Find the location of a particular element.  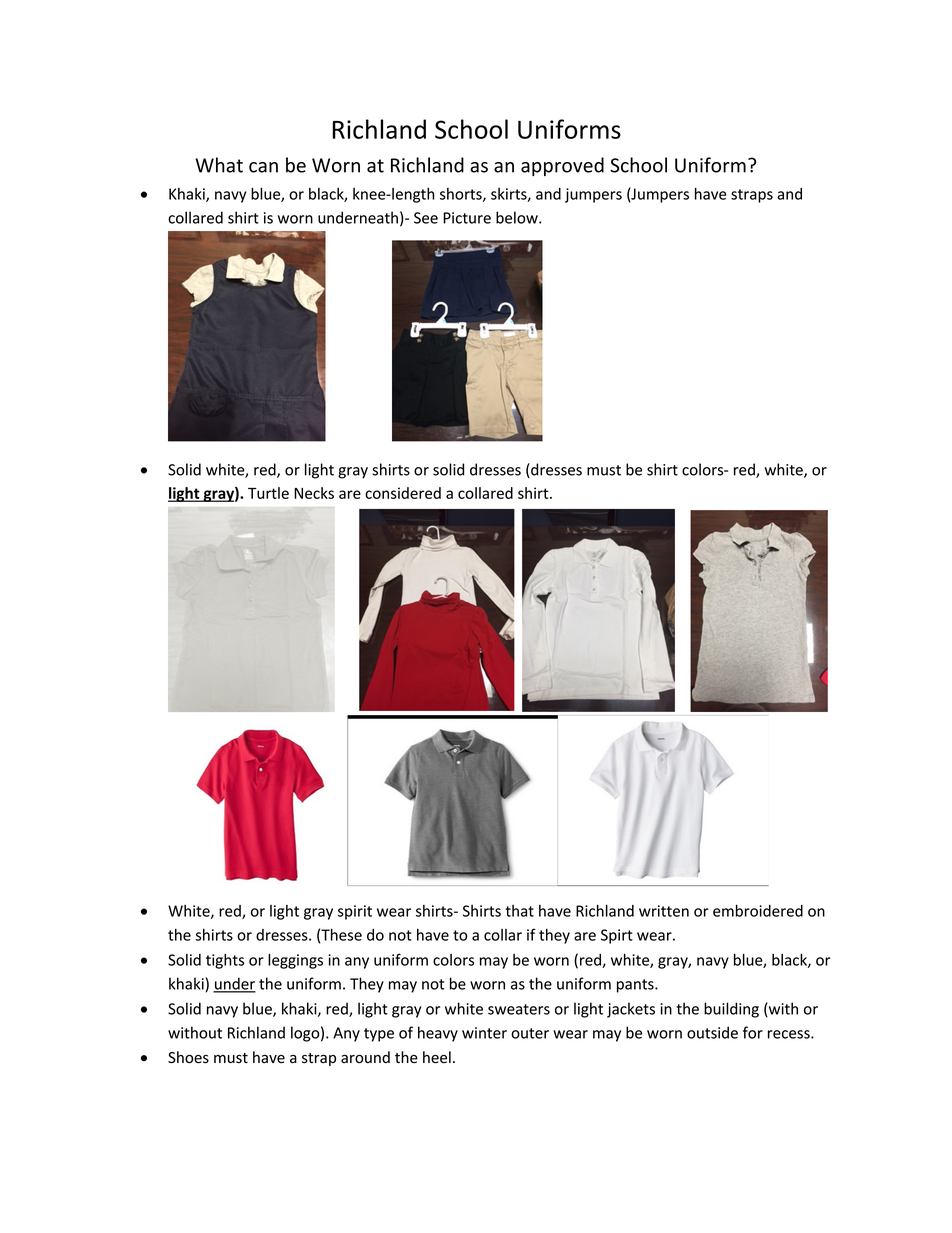

that is located at coordinates (519, 911).
